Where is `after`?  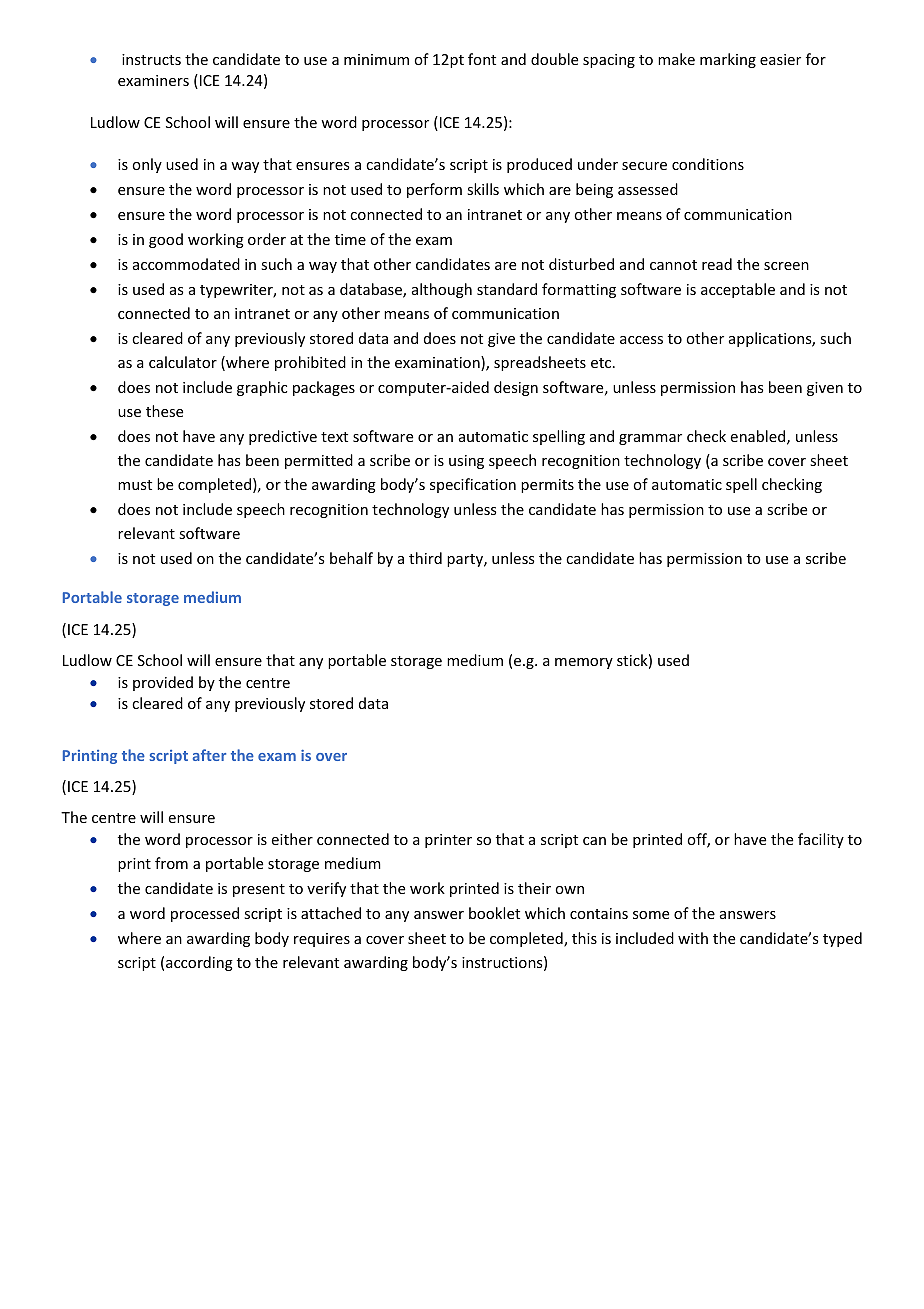 after is located at coordinates (209, 755).
